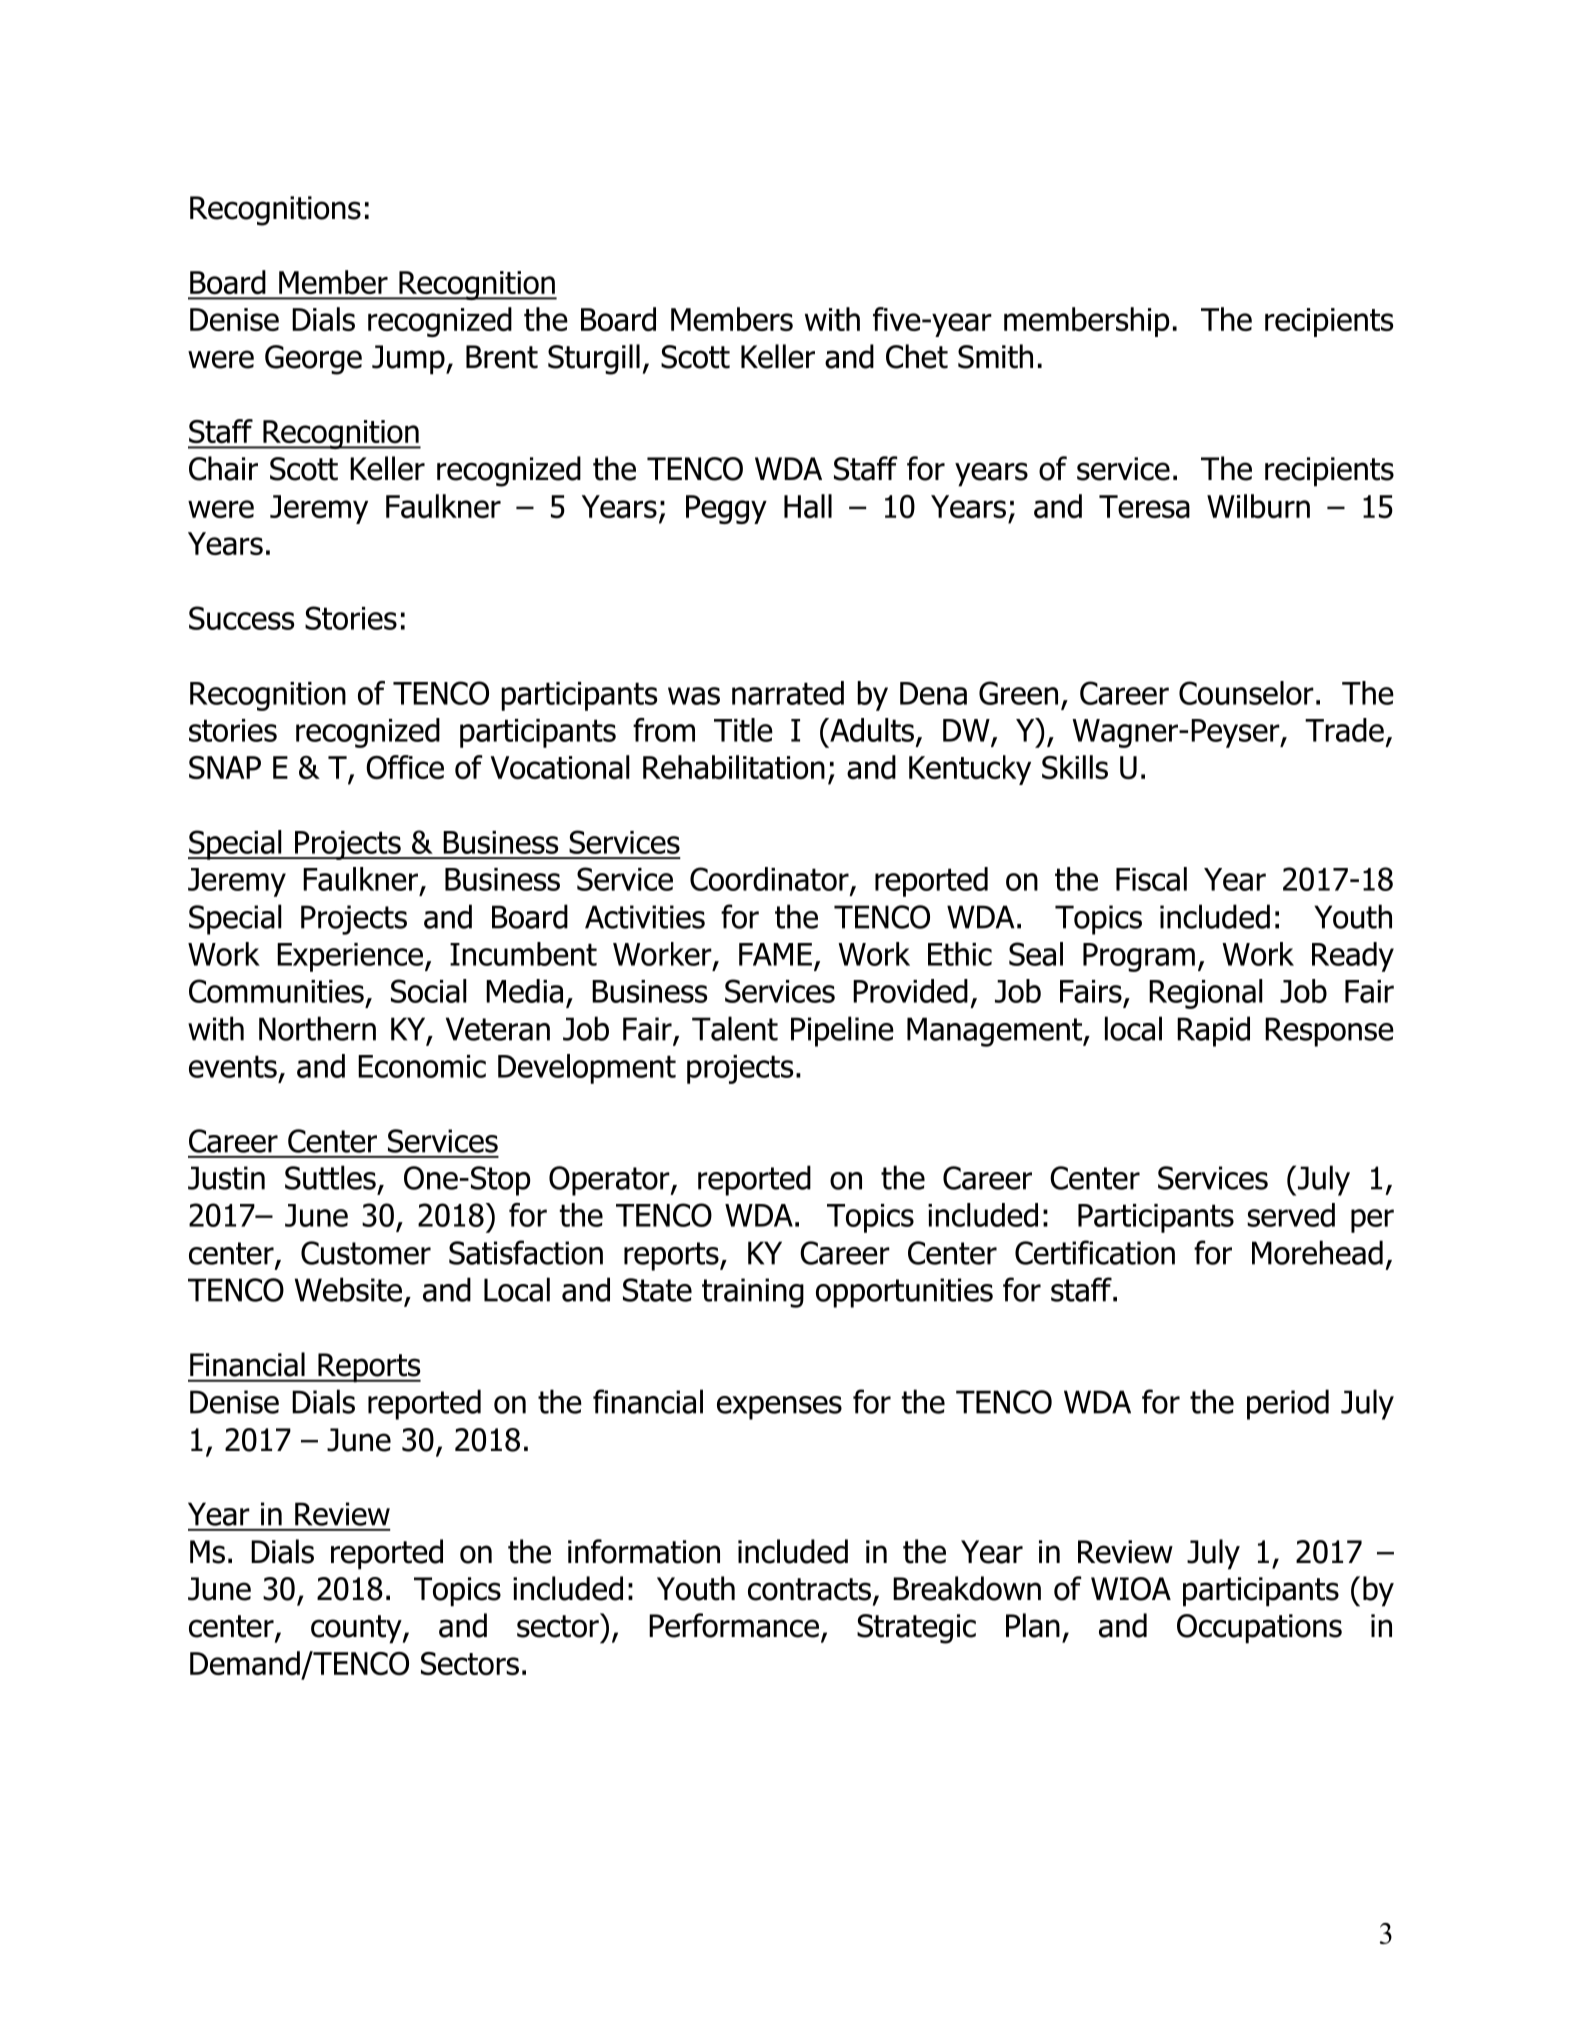 This document has height=2041, width=1577. What do you see at coordinates (775, 954) in the document?
I see `FAME` at bounding box center [775, 954].
